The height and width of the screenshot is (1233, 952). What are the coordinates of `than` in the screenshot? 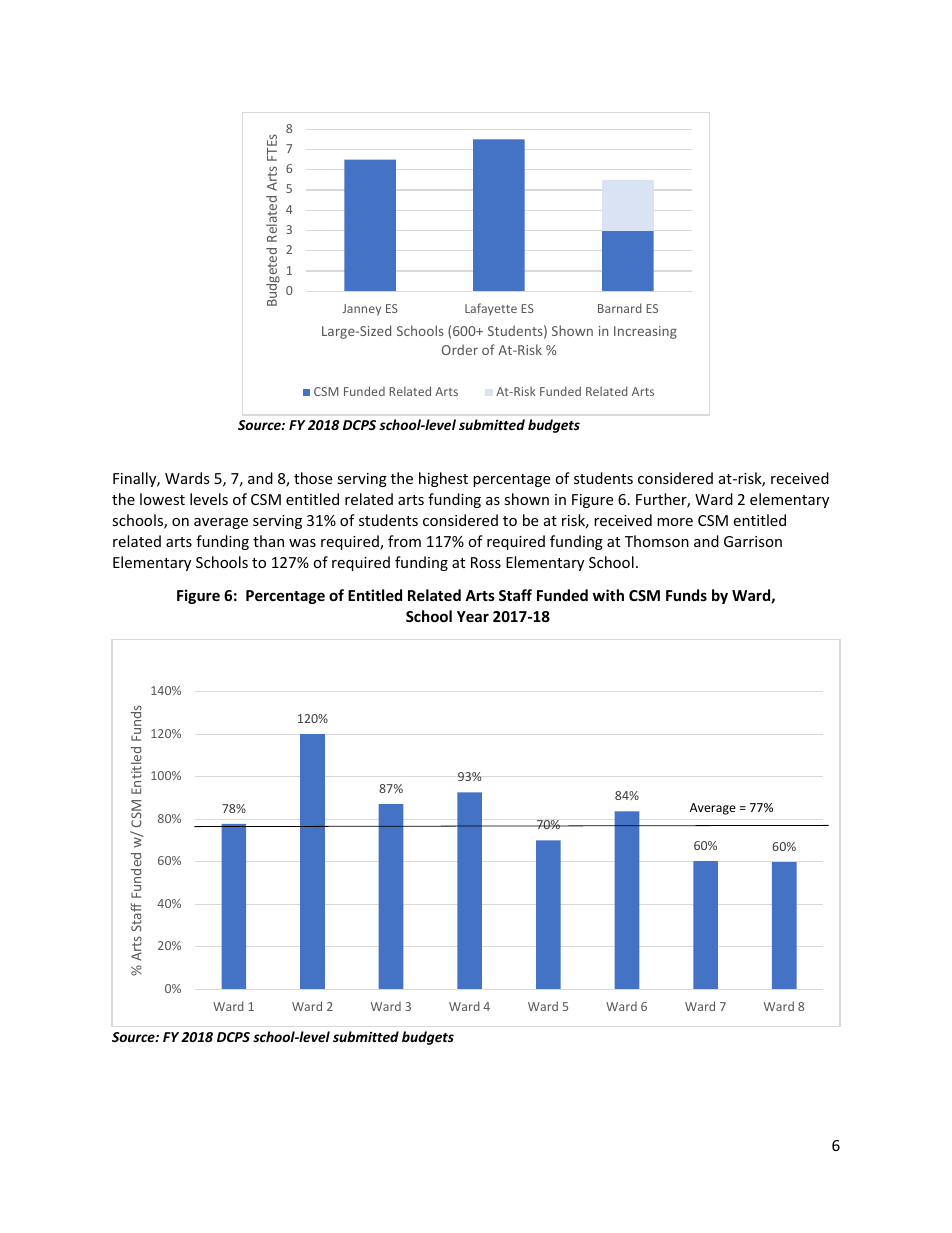 It's located at (268, 541).
